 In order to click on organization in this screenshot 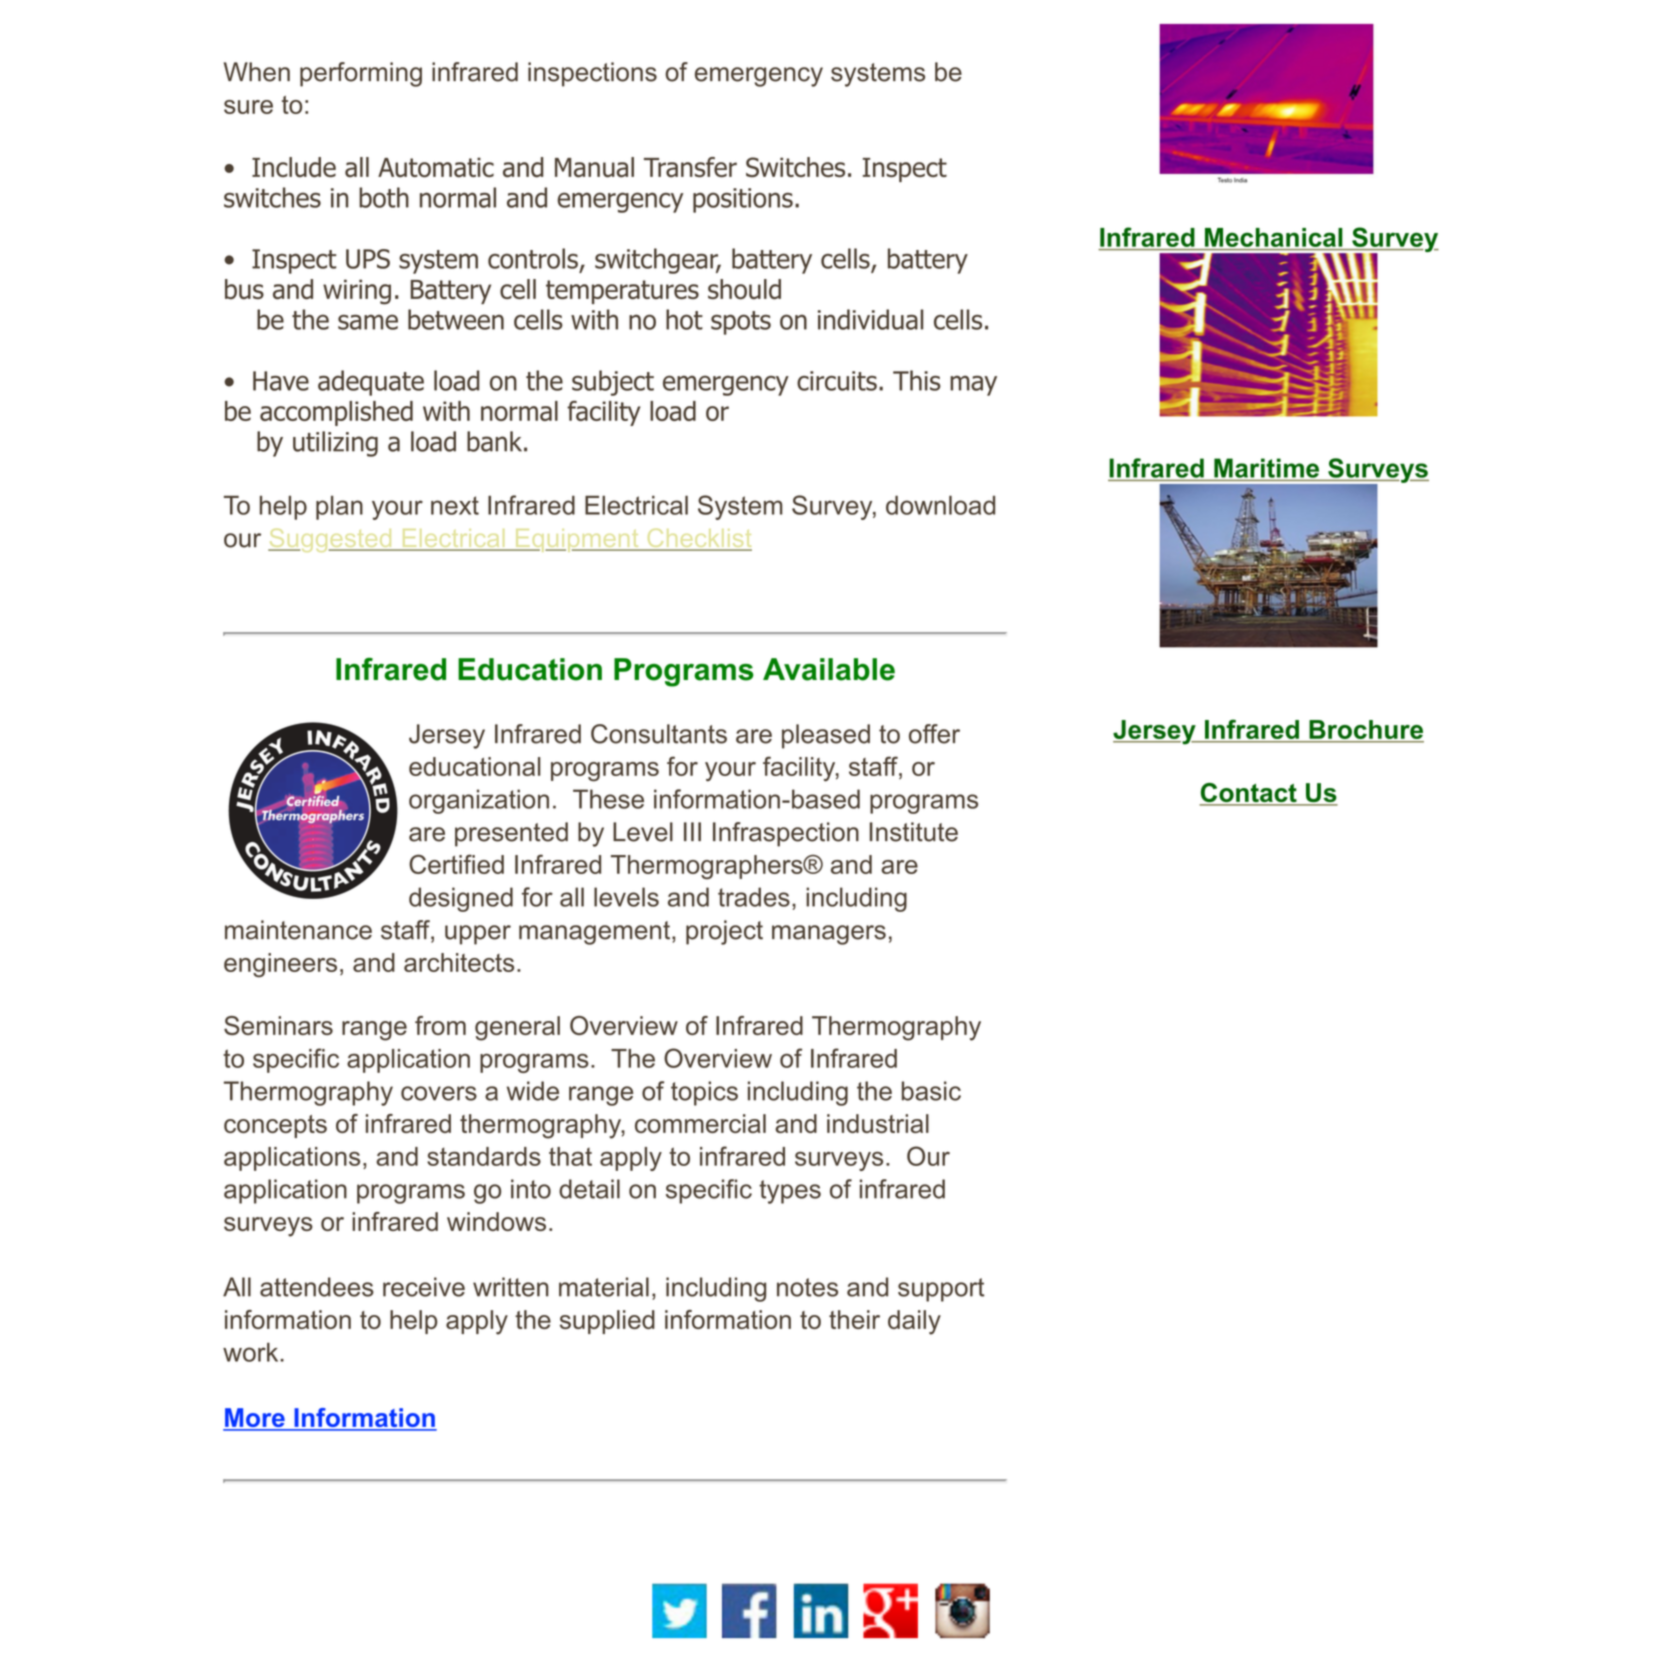, I will do `click(479, 801)`.
